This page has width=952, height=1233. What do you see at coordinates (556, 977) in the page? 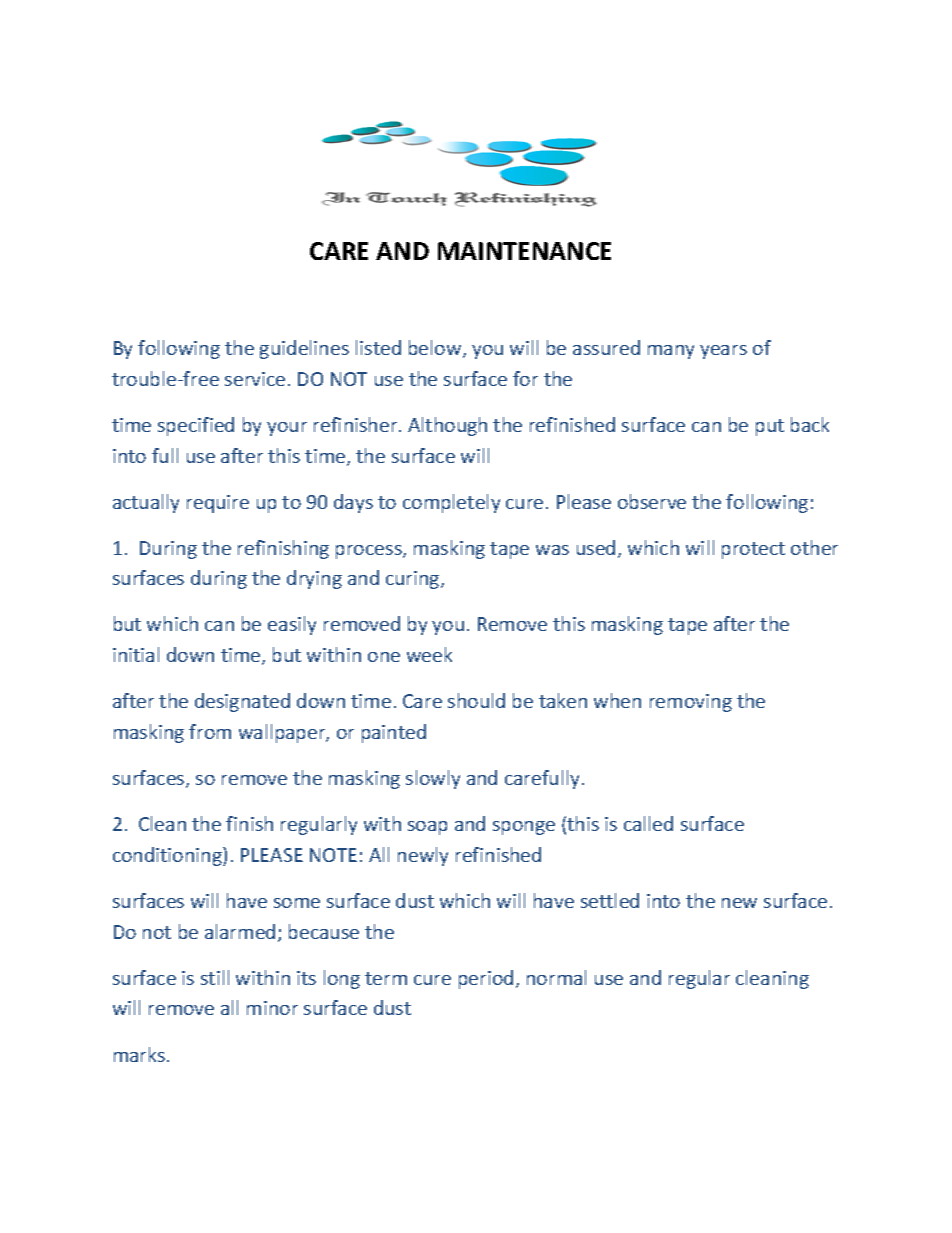
I see `normal` at bounding box center [556, 977].
